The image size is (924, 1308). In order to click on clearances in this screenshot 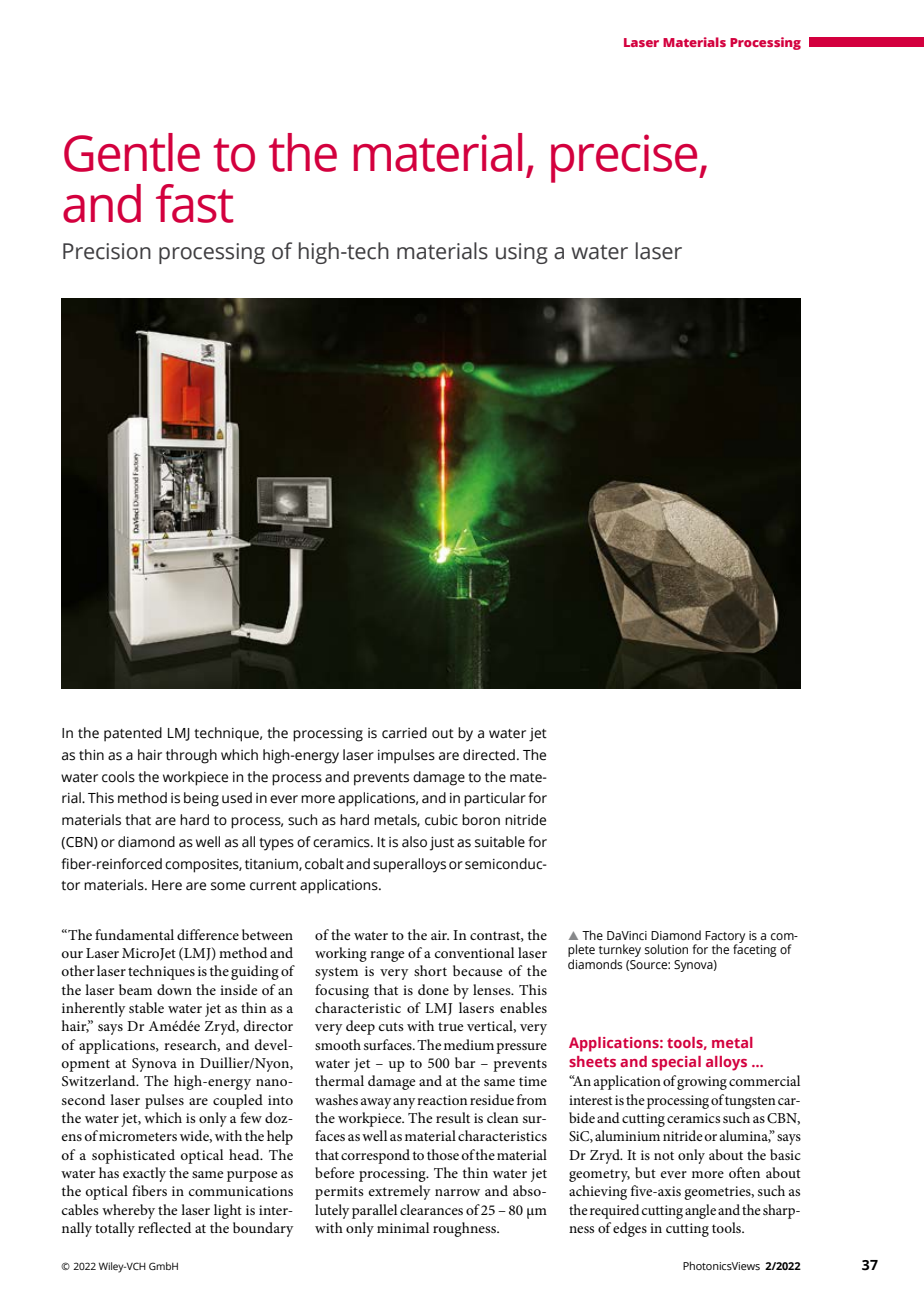, I will do `click(431, 1209)`.
